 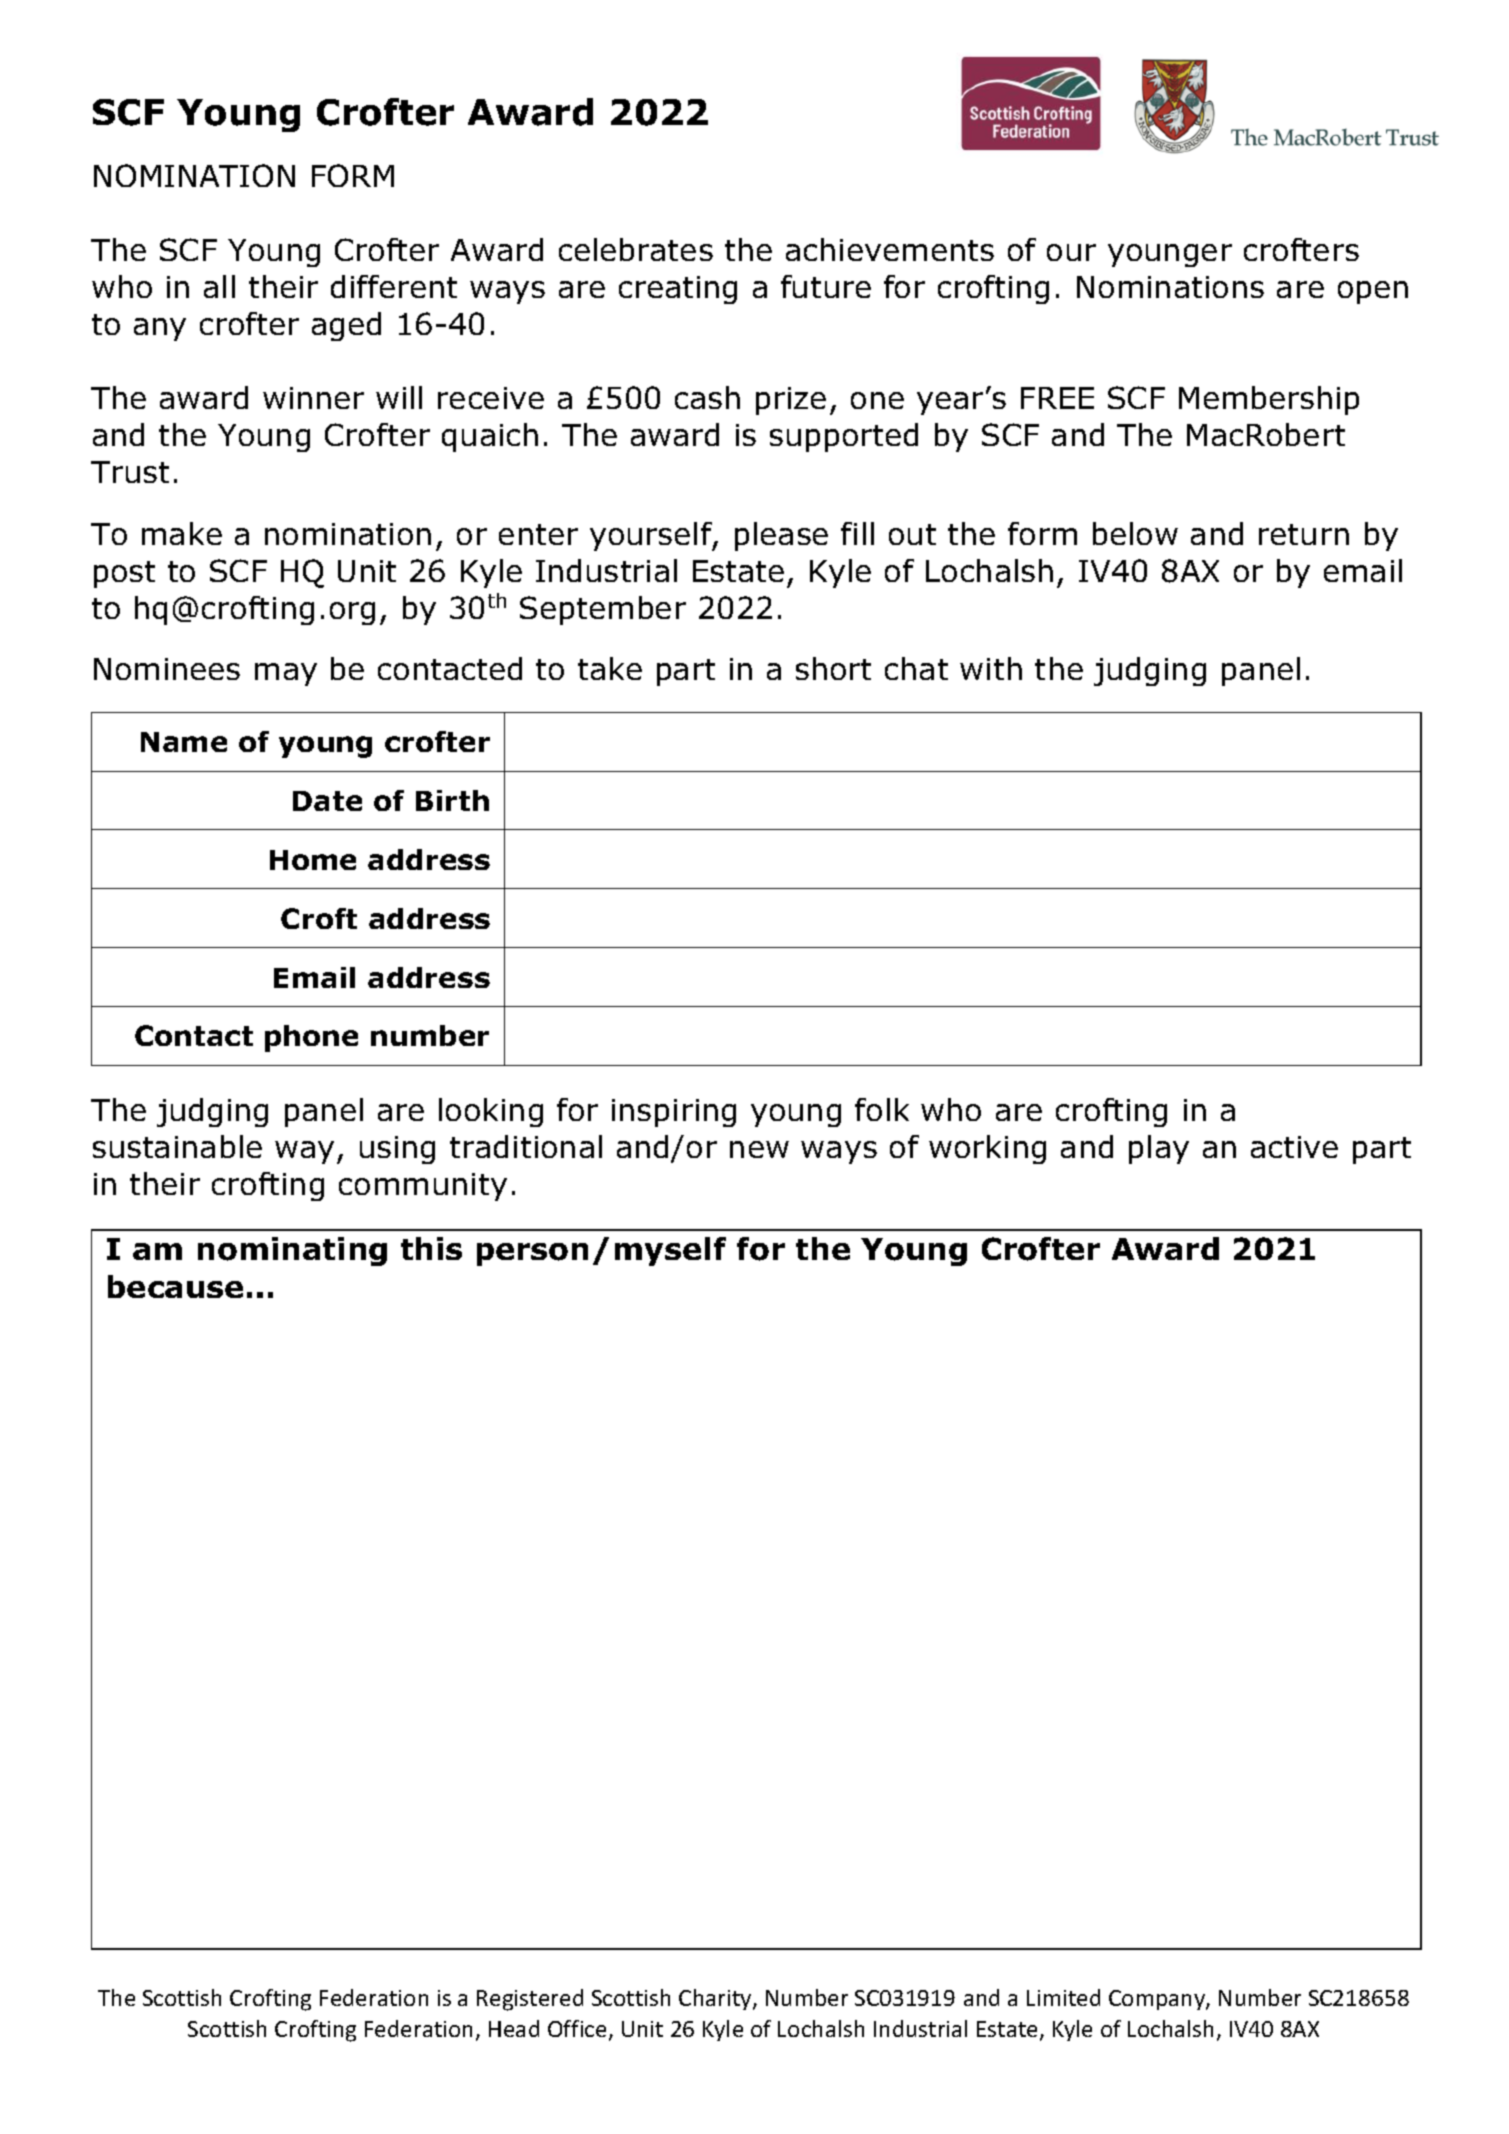 I want to click on play, so click(x=1159, y=1149).
